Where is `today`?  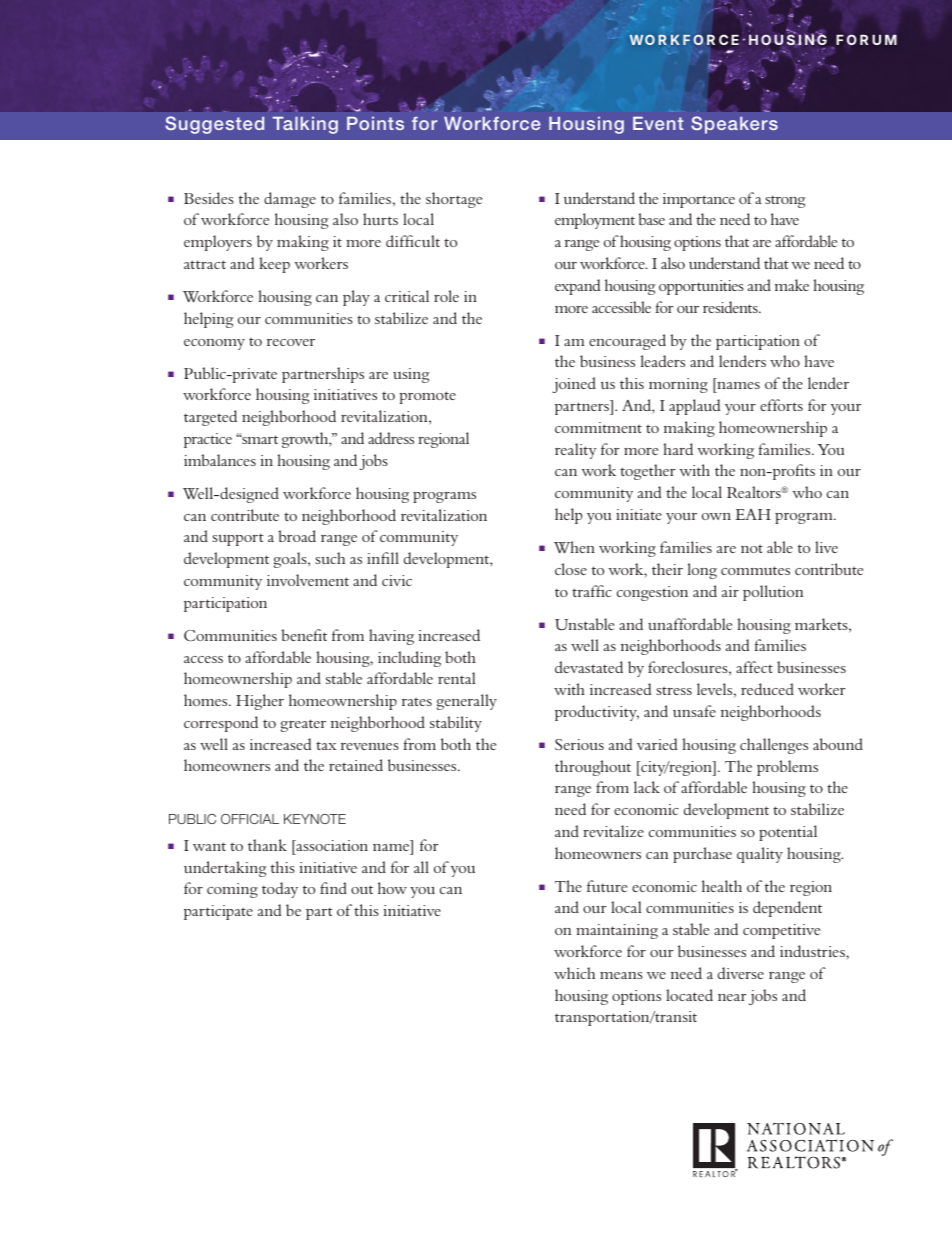
today is located at coordinates (280, 890).
